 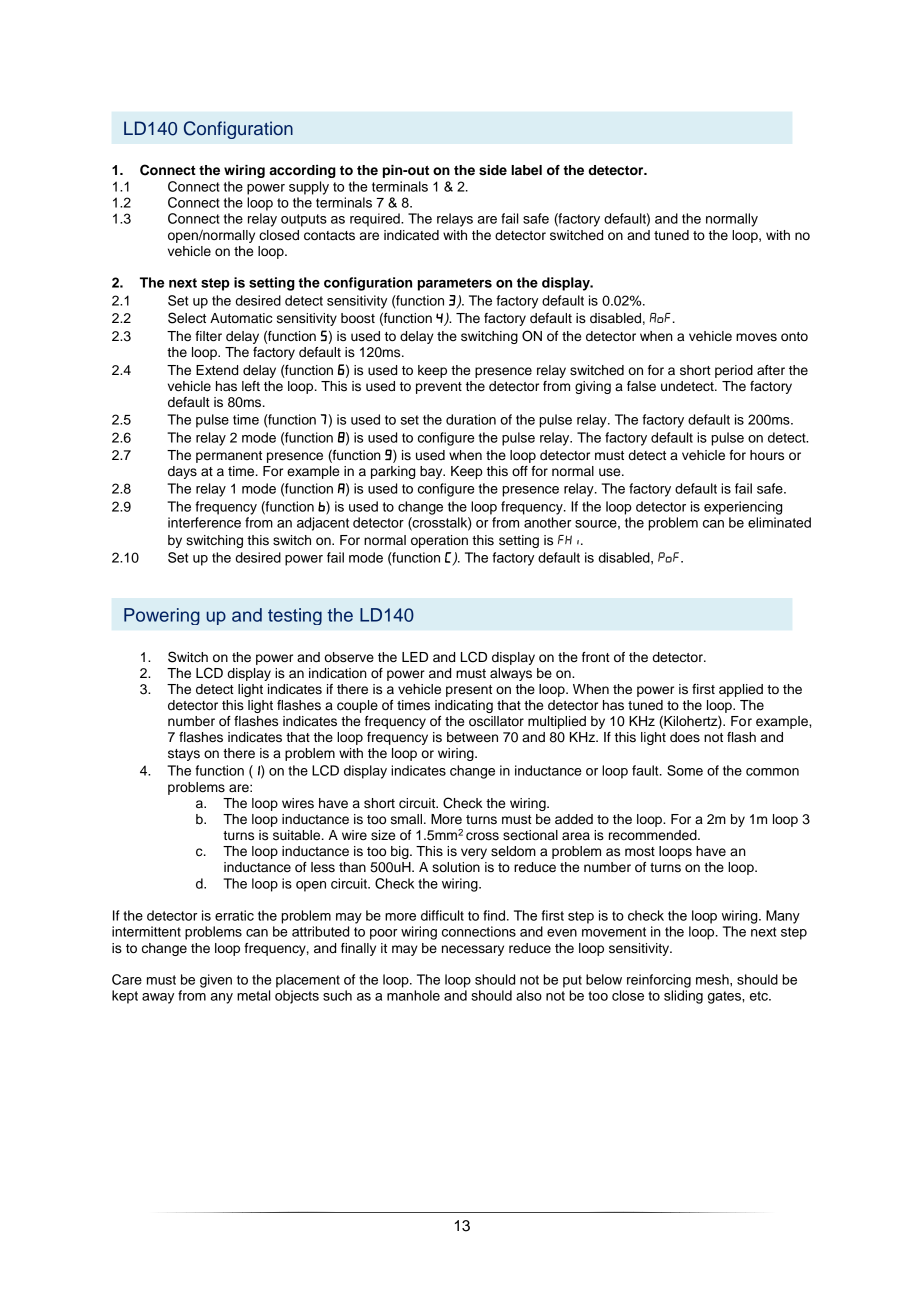 I want to click on necessary, so click(x=473, y=950).
